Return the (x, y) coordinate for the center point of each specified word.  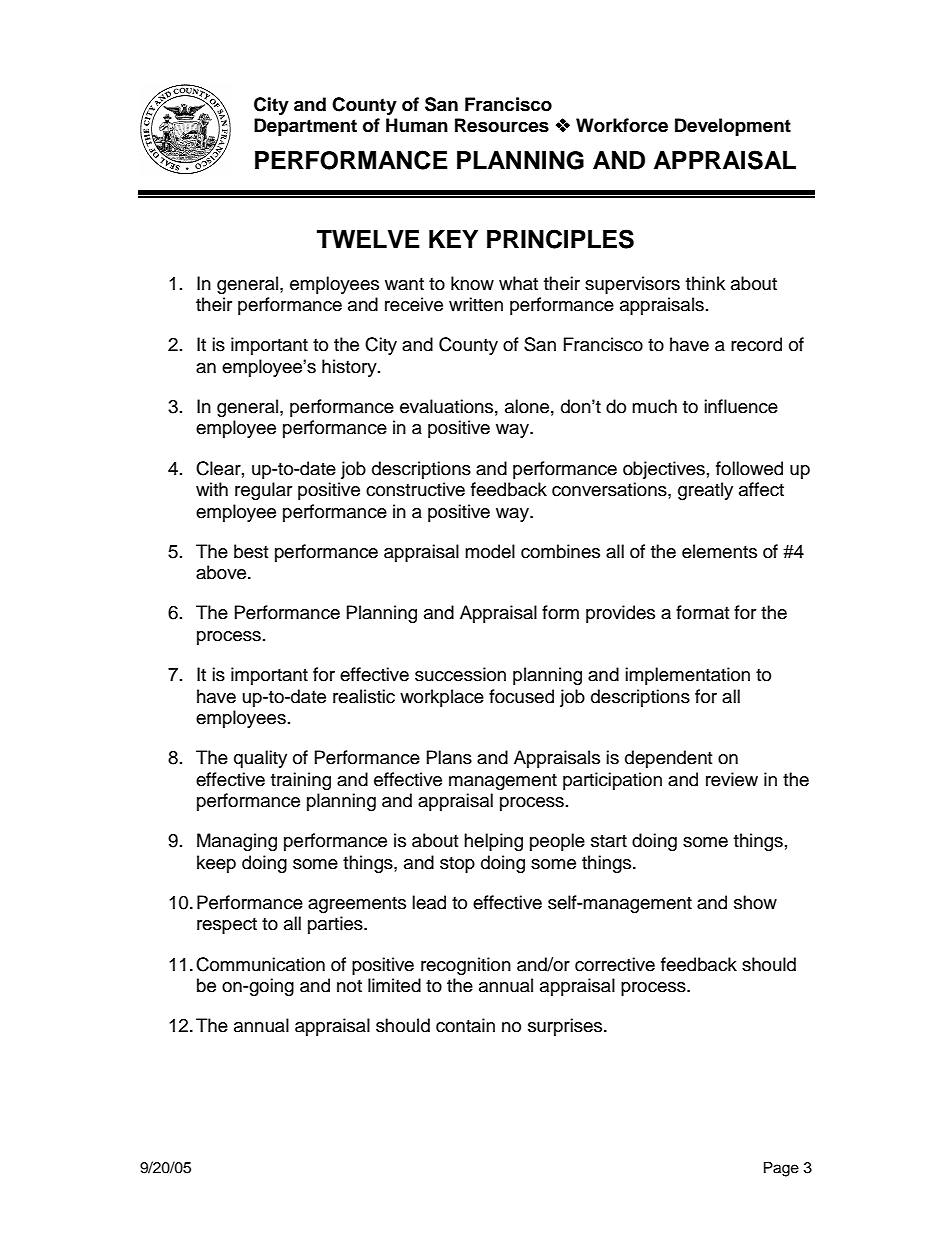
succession (460, 674)
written (476, 304)
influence (741, 406)
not (349, 986)
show (755, 902)
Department (305, 127)
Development (733, 127)
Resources (502, 125)
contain (465, 1025)
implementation (687, 676)
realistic (364, 696)
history (350, 368)
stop (457, 865)
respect (227, 926)
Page (781, 1169)
